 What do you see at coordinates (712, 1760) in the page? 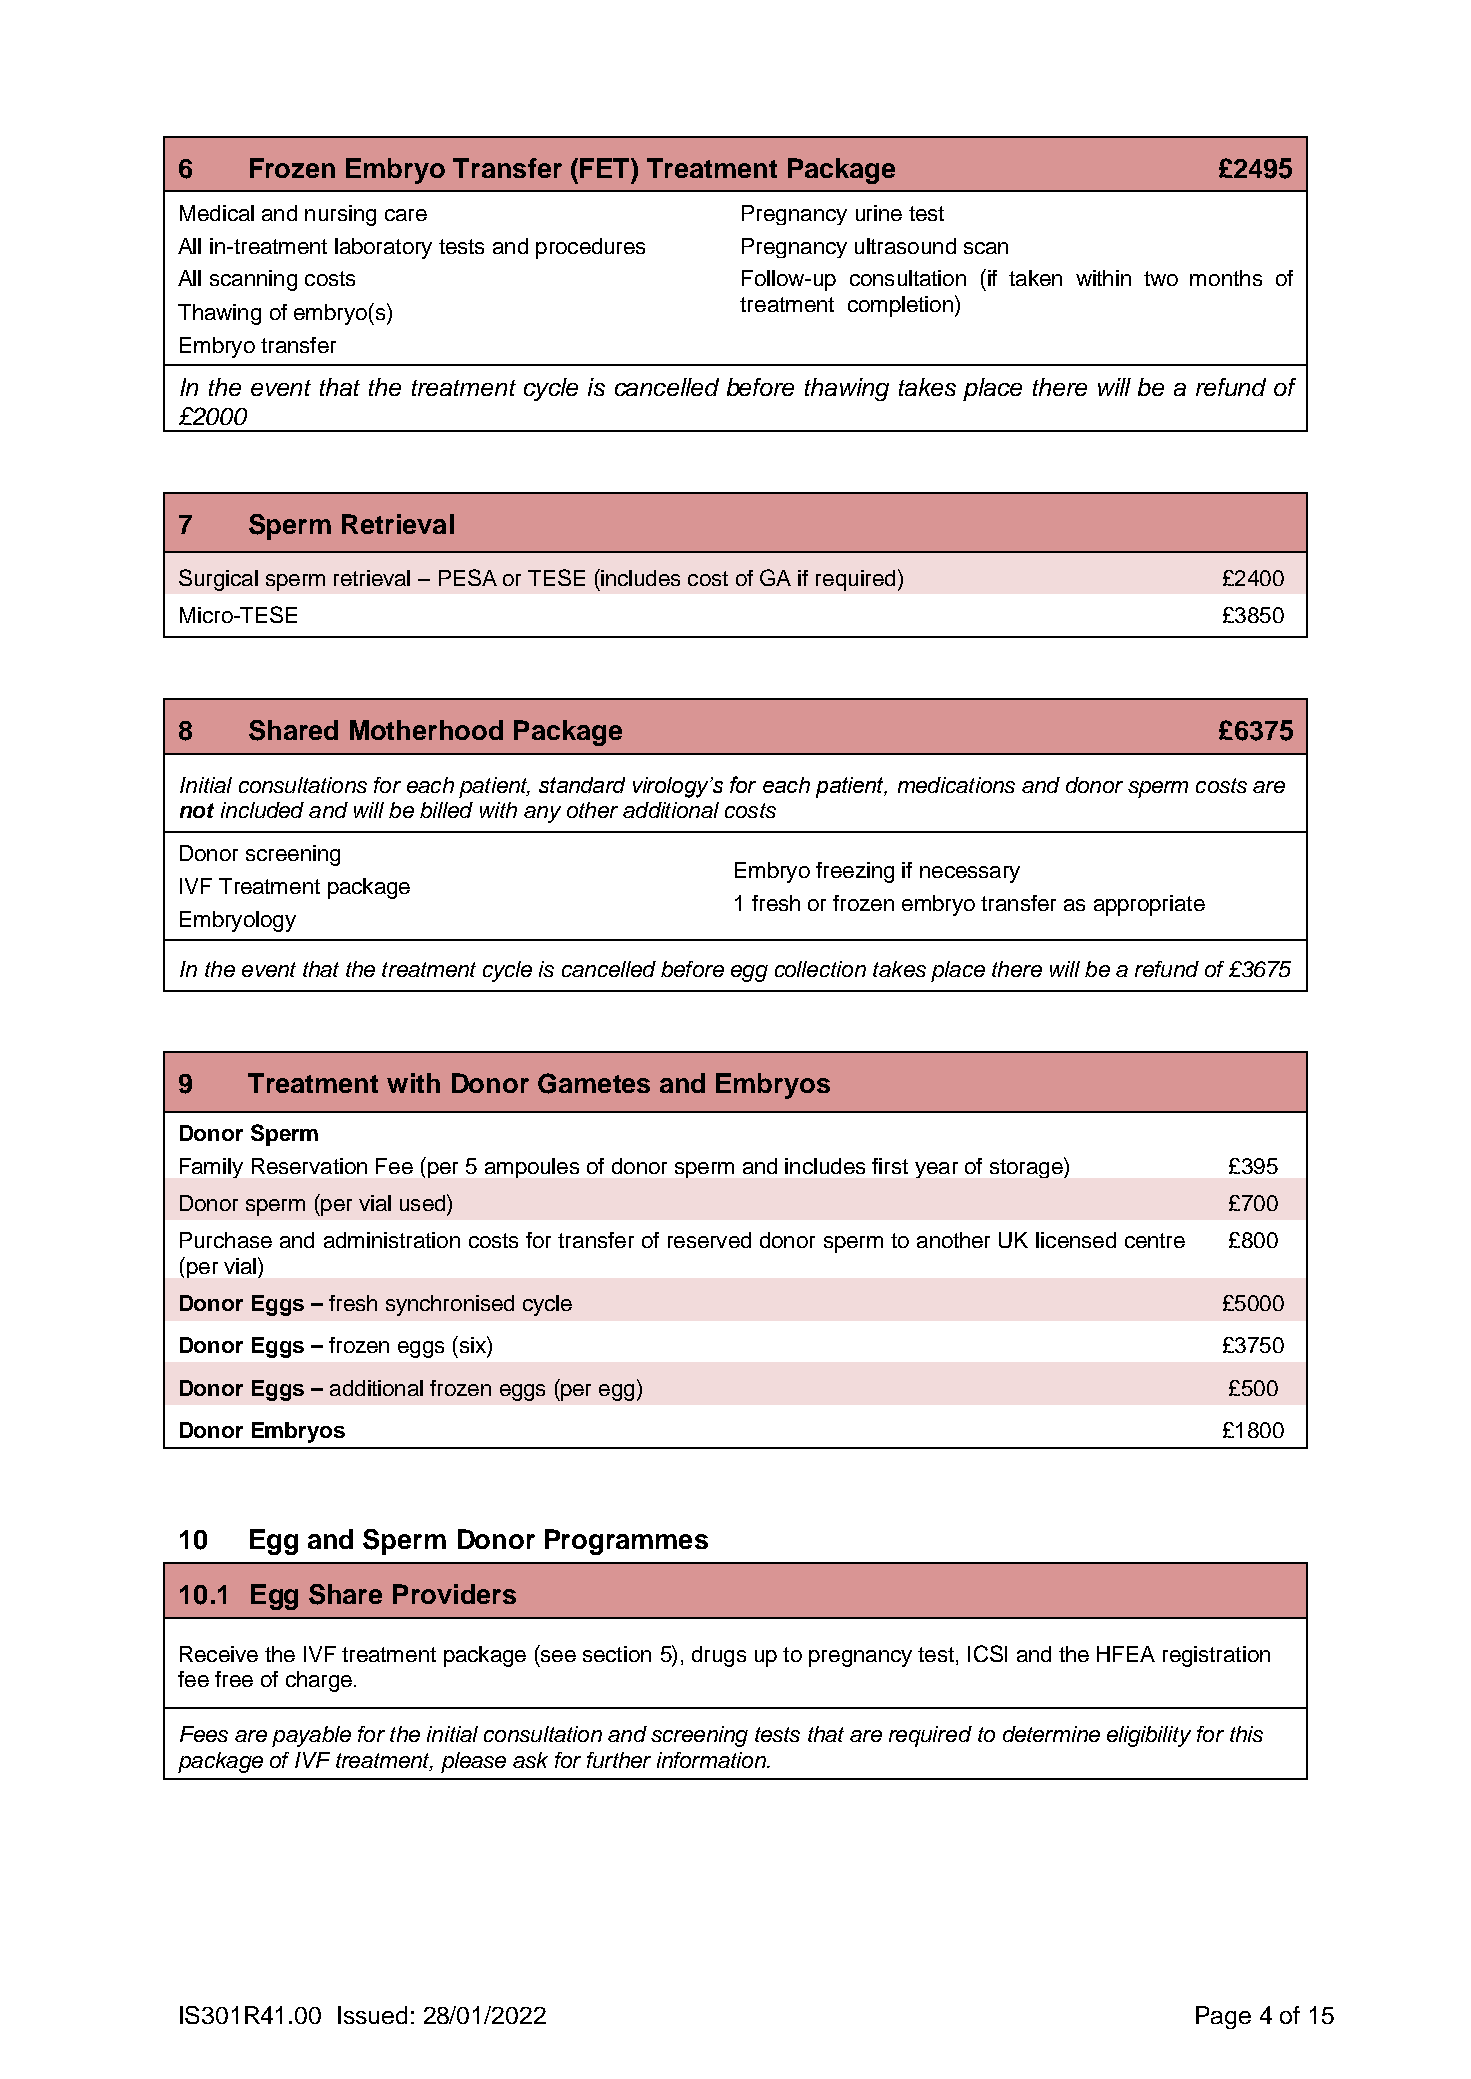
I see `information` at bounding box center [712, 1760].
